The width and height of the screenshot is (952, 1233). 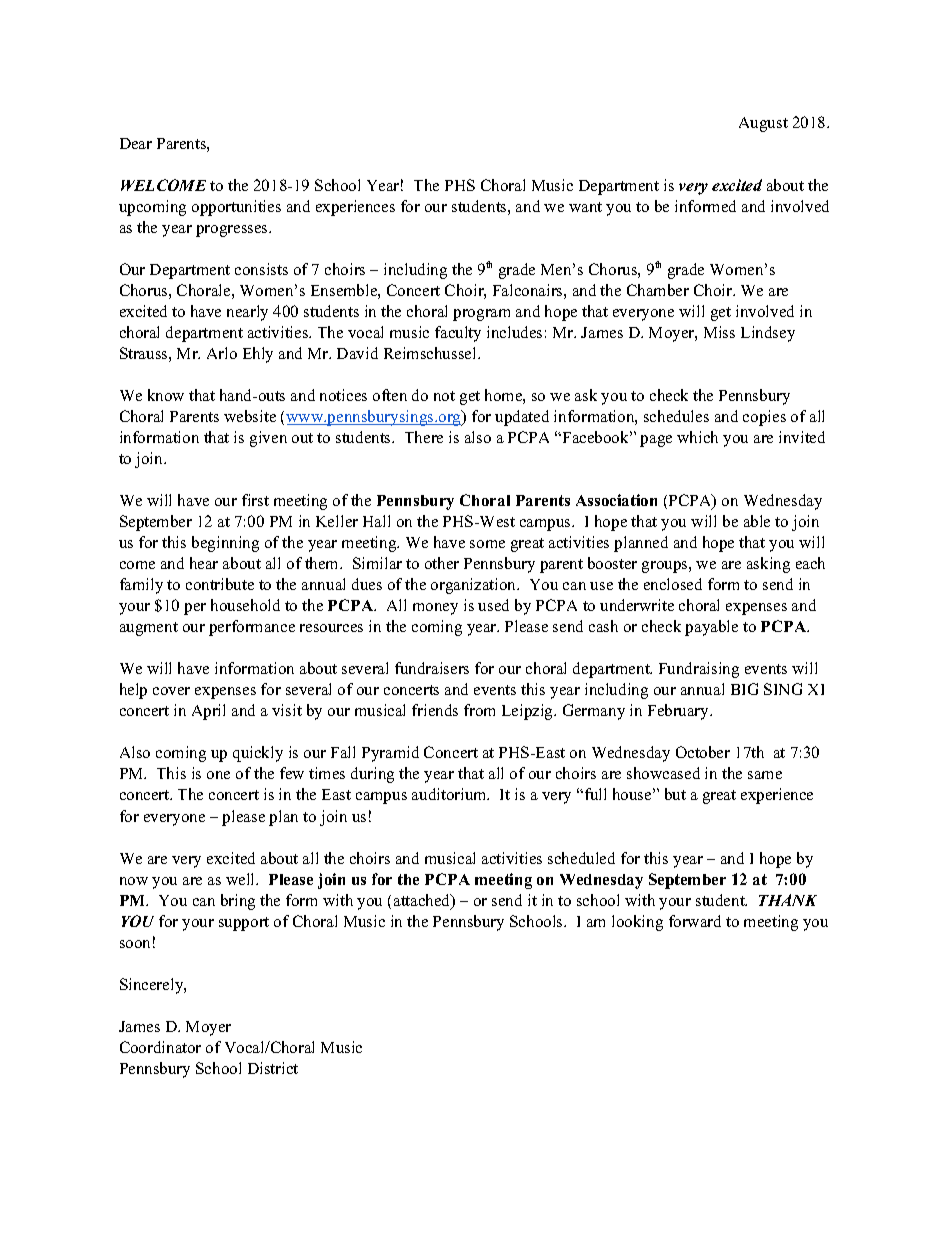 What do you see at coordinates (220, 584) in the screenshot?
I see `contribute` at bounding box center [220, 584].
